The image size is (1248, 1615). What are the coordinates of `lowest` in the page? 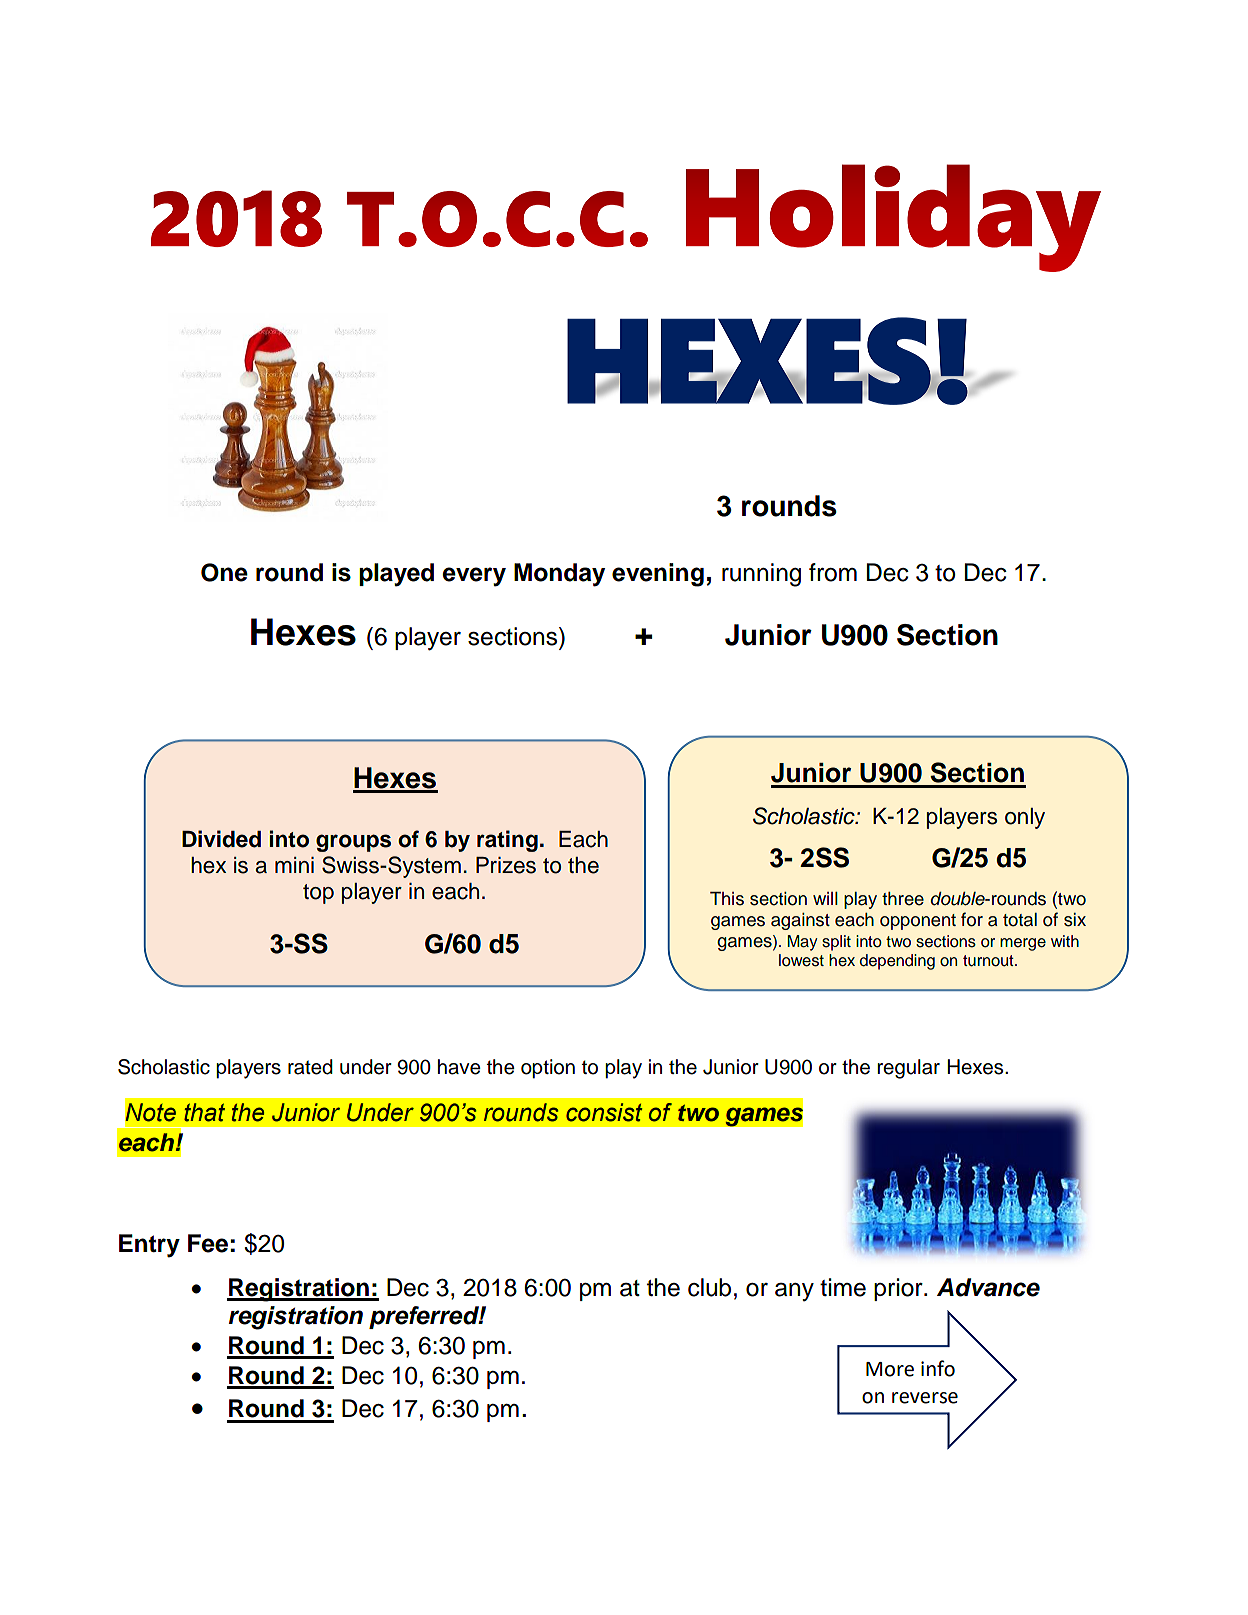 It's located at (801, 960).
